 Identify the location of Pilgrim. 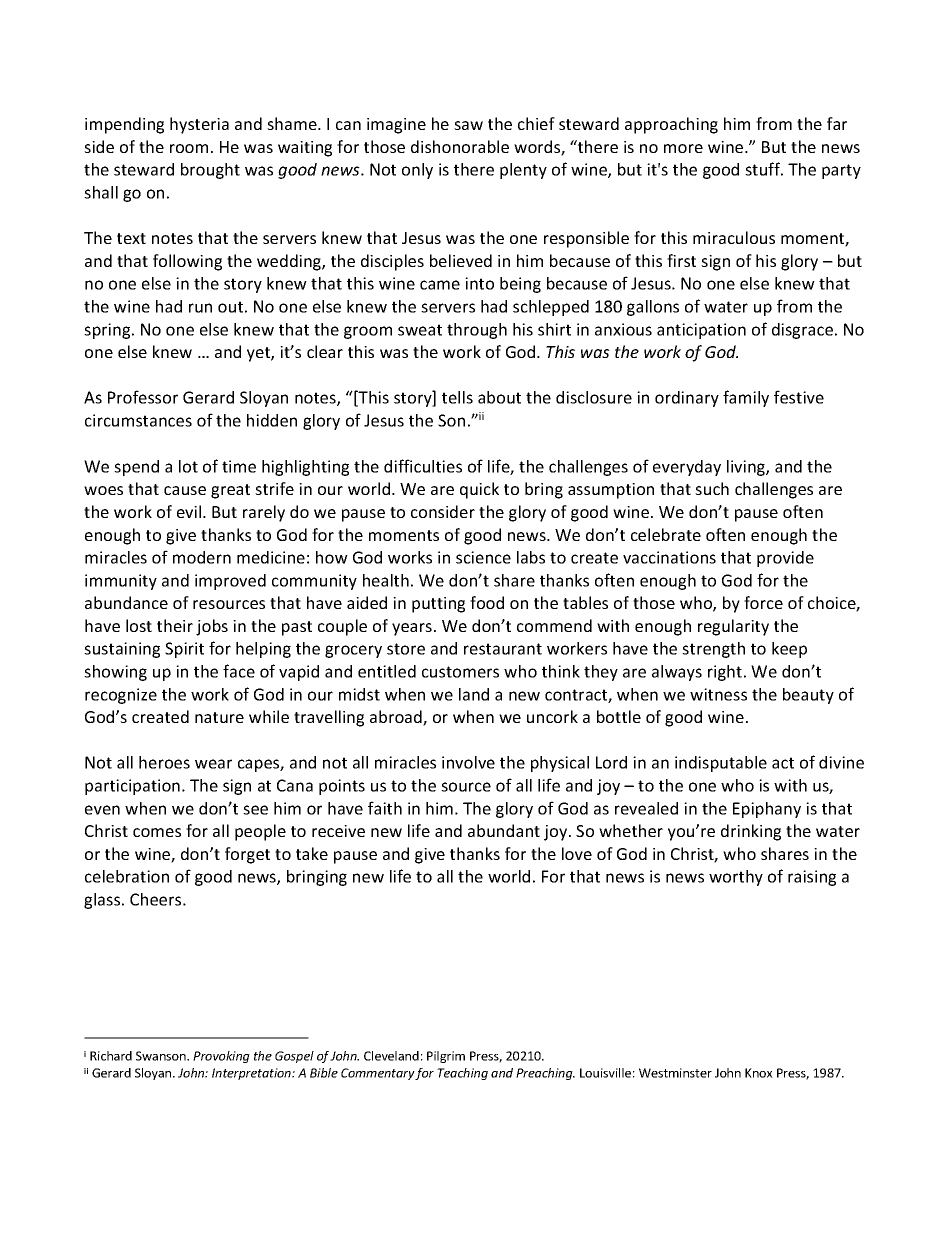
(446, 1057).
